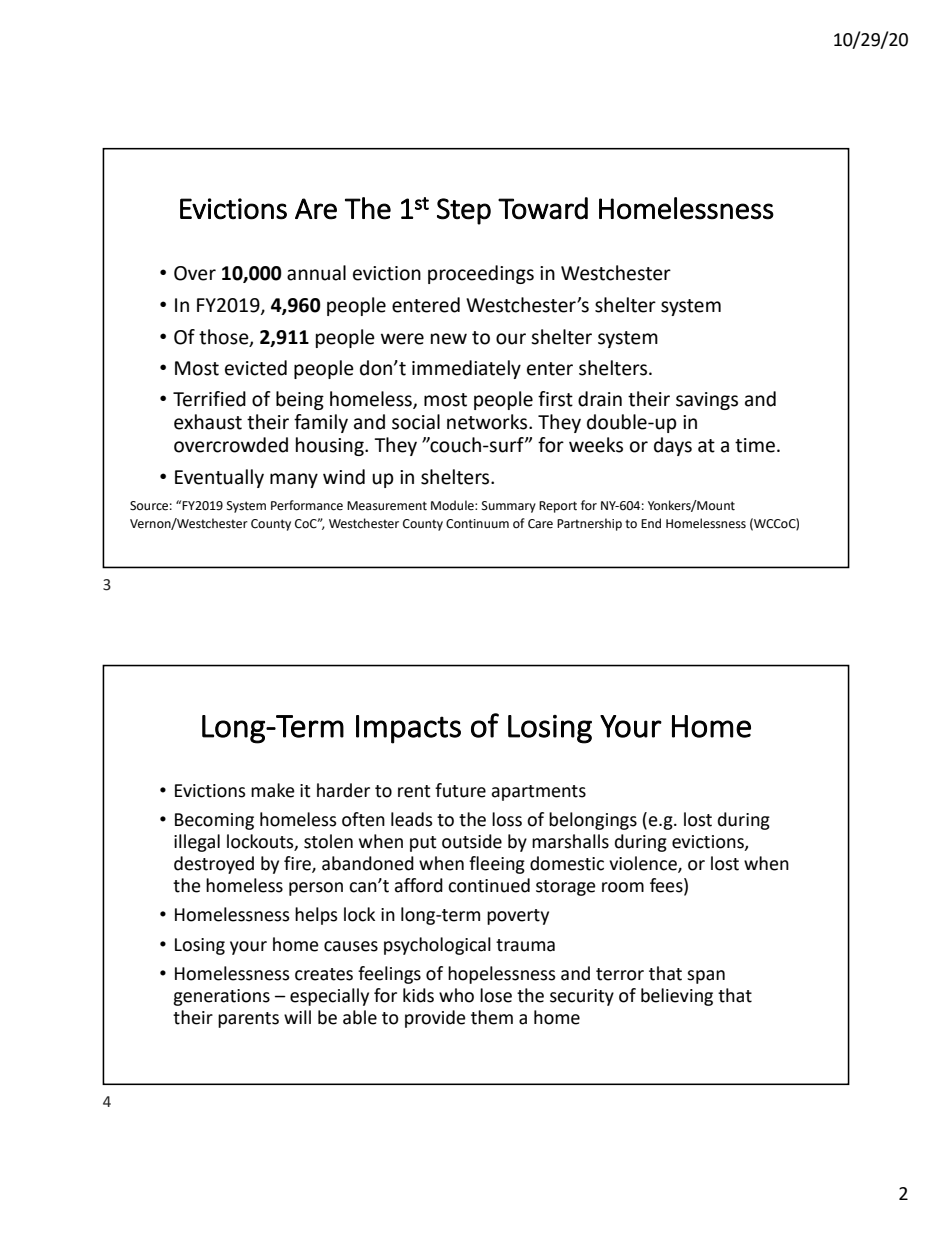 Image resolution: width=952 pixels, height=1233 pixels. I want to click on Performance, so click(307, 505).
